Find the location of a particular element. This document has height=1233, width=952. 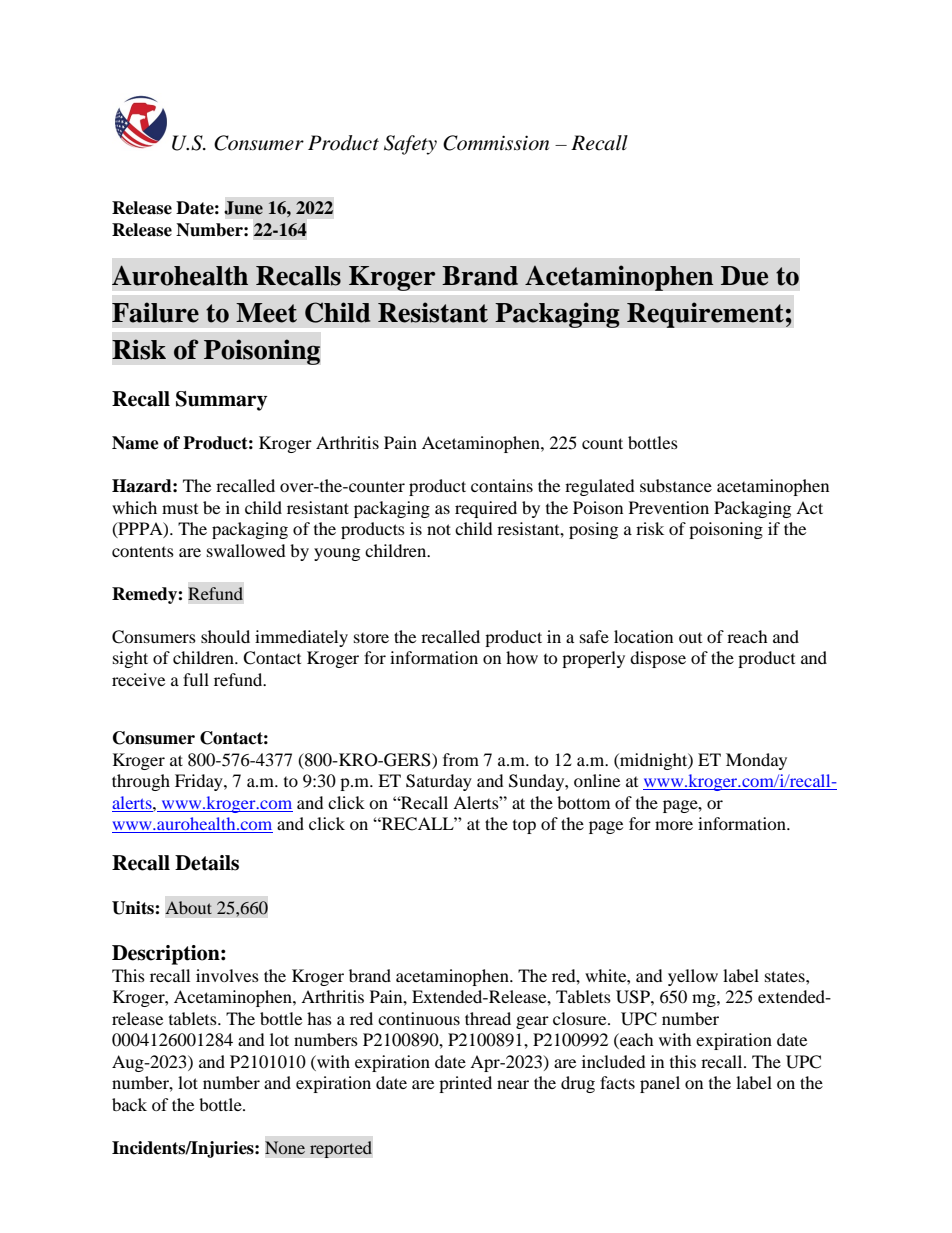

contains is located at coordinates (502, 485).
